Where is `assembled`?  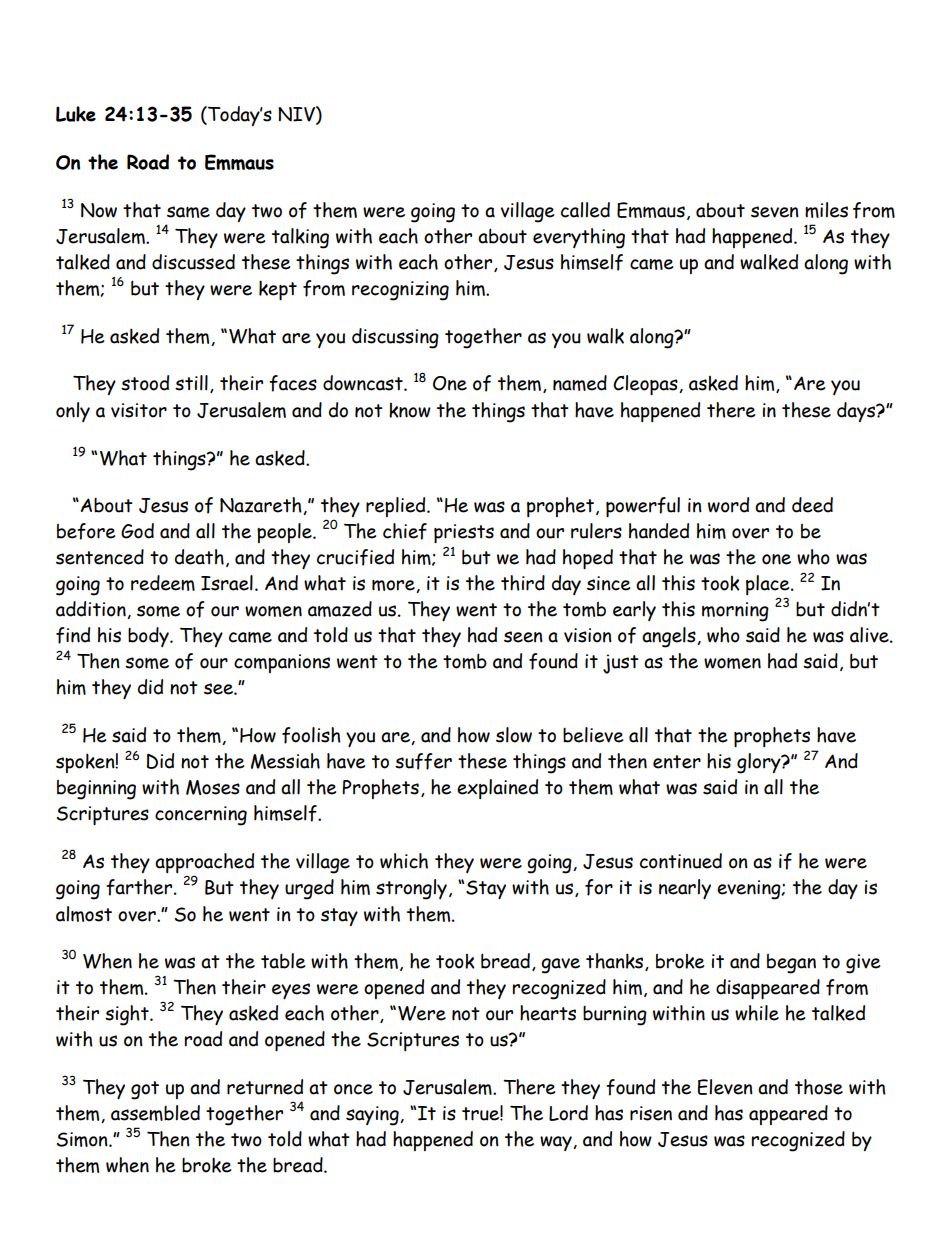 assembled is located at coordinates (155, 1113).
